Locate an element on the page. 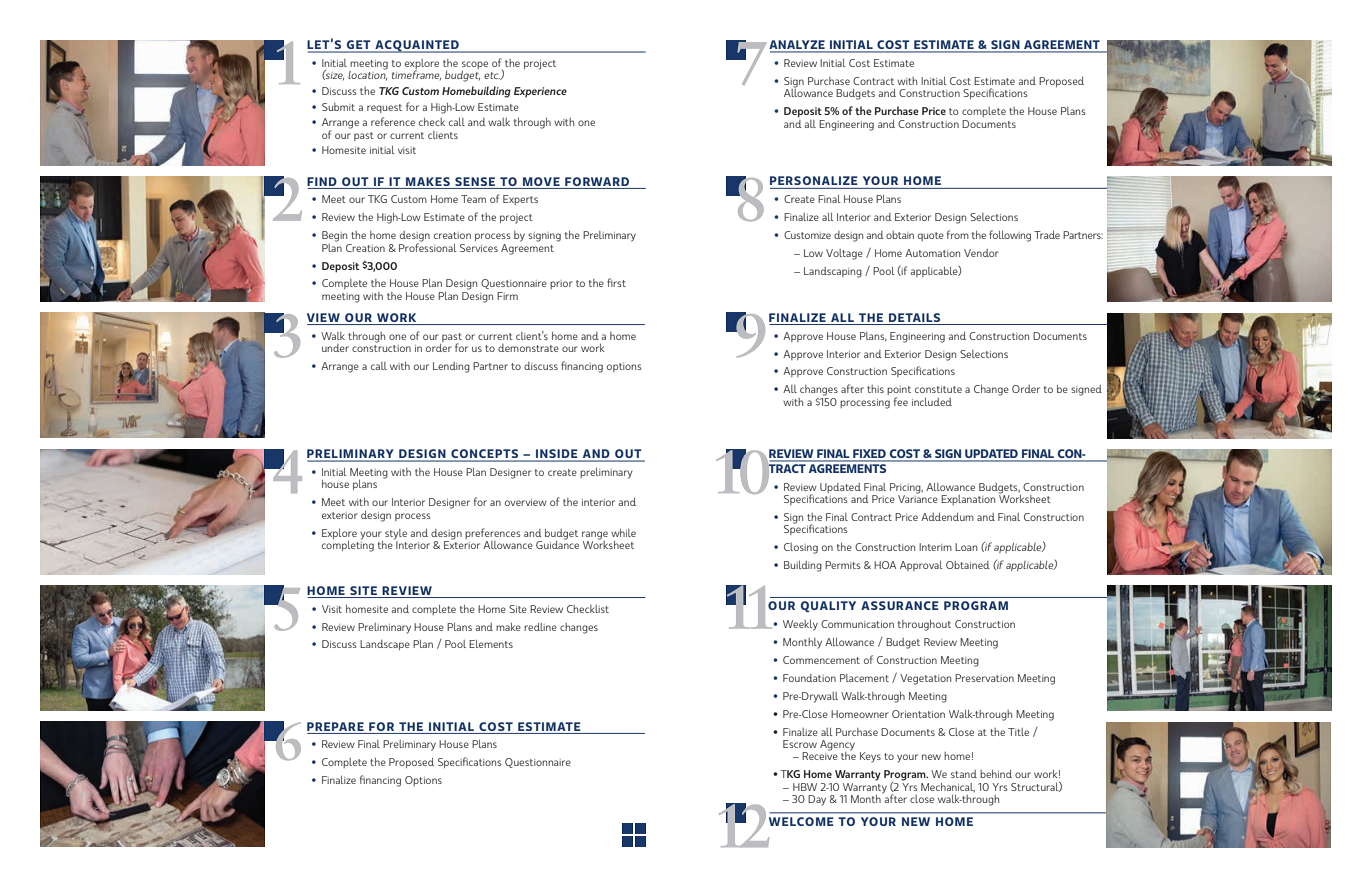 The height and width of the page is (887, 1372). PREPARE is located at coordinates (335, 726).
